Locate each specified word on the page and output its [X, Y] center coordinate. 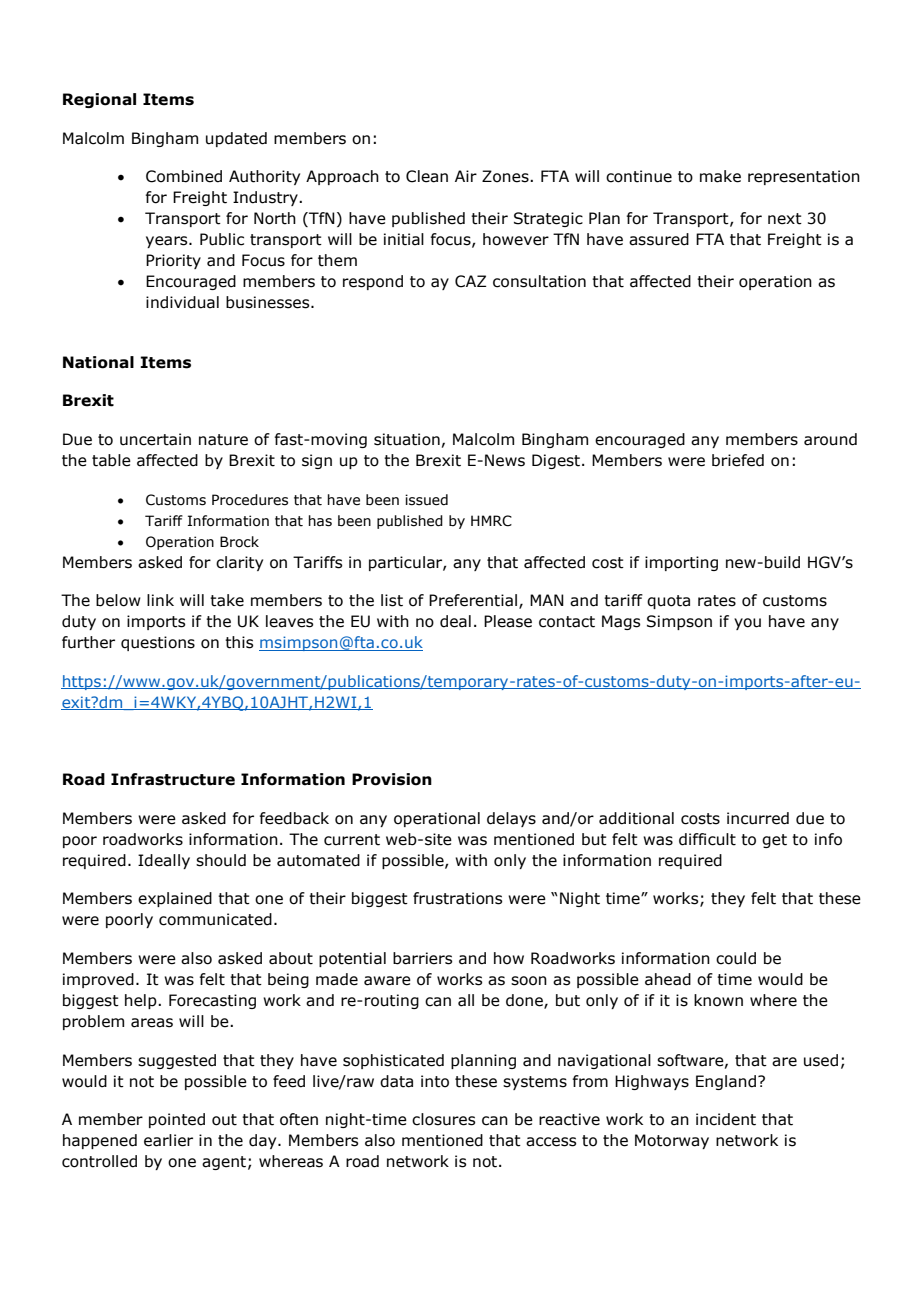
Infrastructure [173, 779]
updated [236, 139]
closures [443, 1119]
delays [511, 819]
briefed [738, 460]
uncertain [155, 439]
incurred [758, 818]
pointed [177, 1120]
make [720, 176]
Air [466, 176]
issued [426, 500]
